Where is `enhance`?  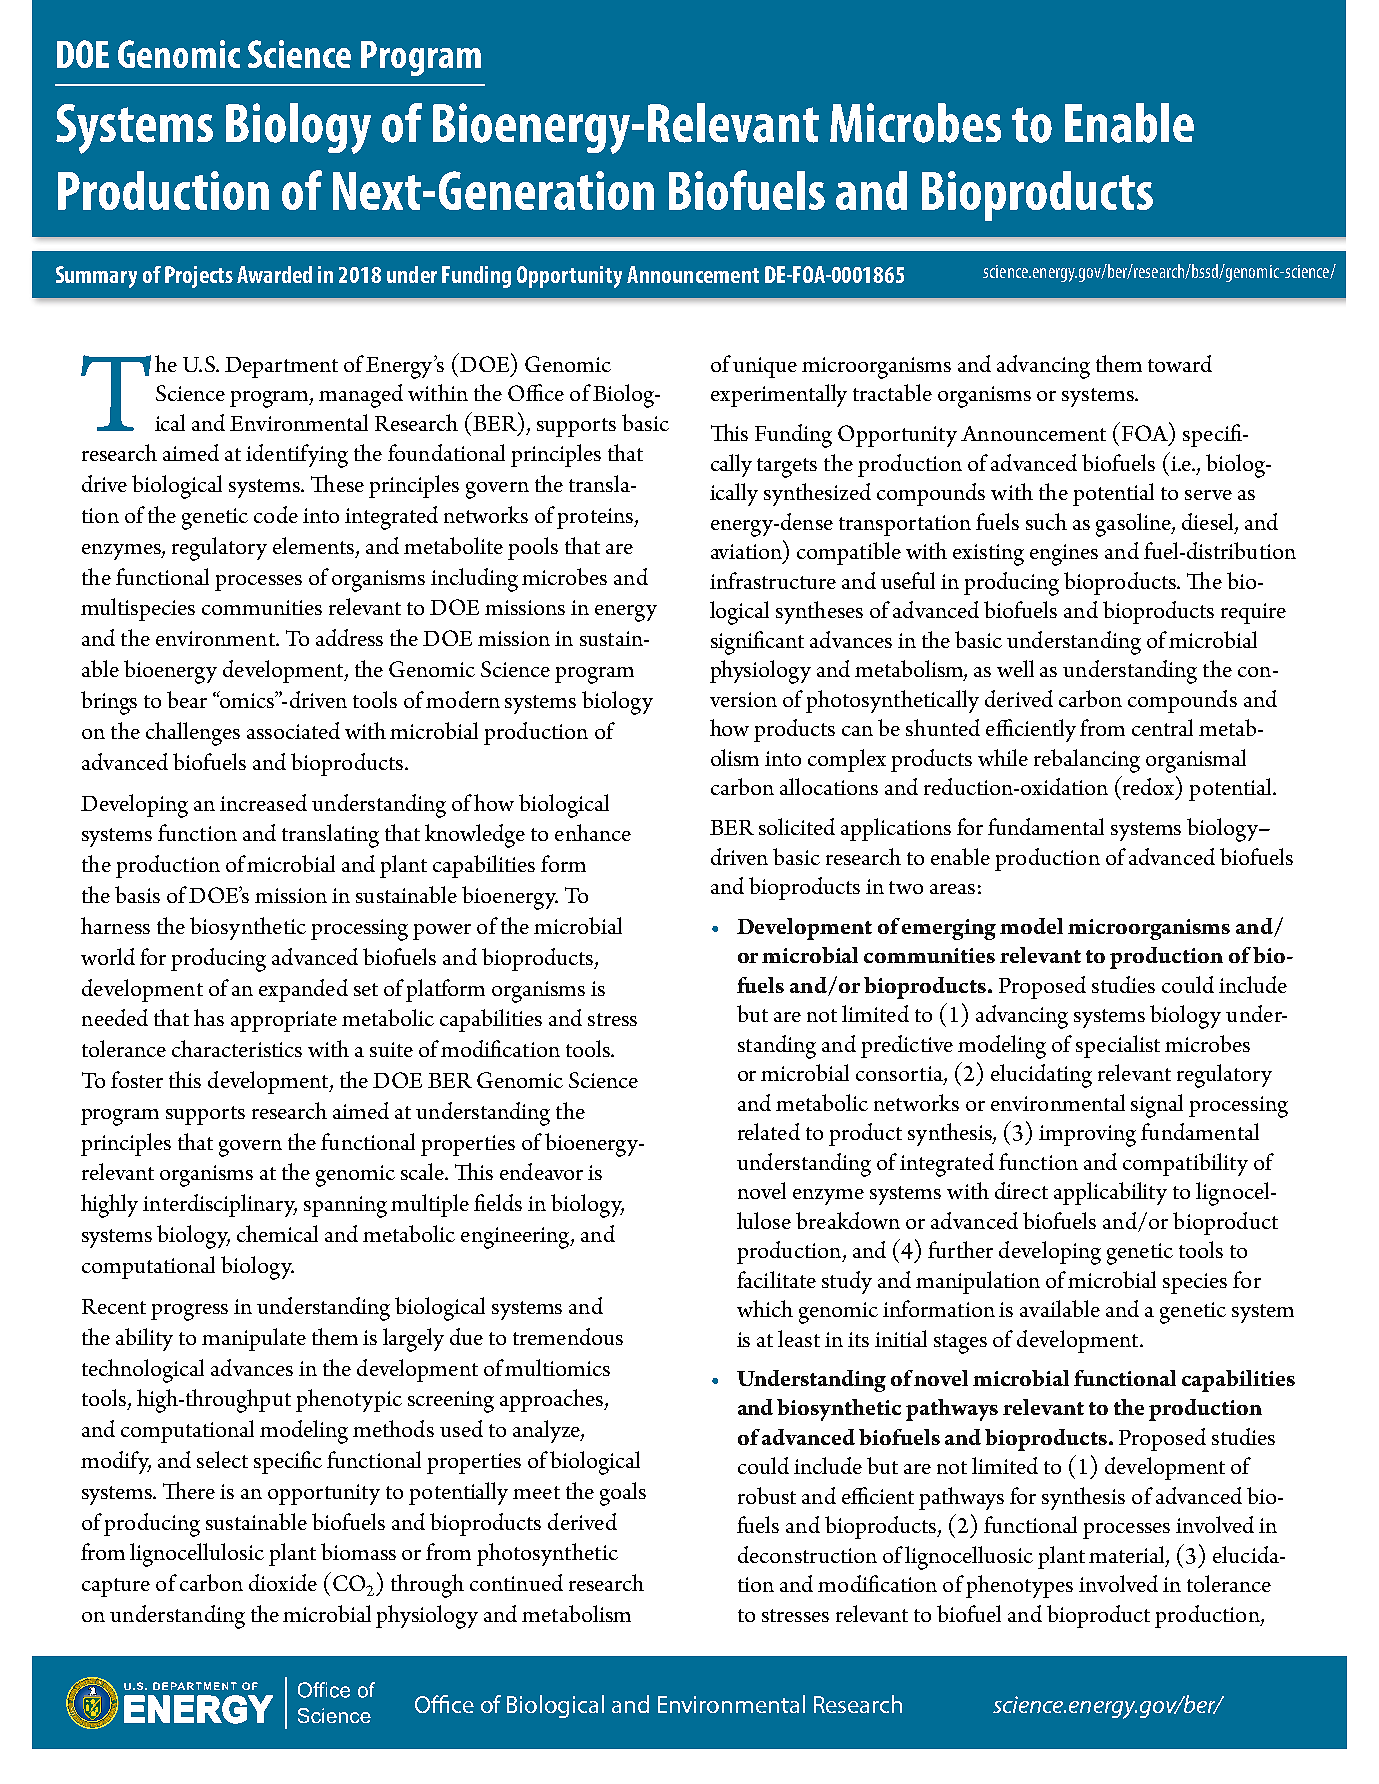 enhance is located at coordinates (593, 832).
